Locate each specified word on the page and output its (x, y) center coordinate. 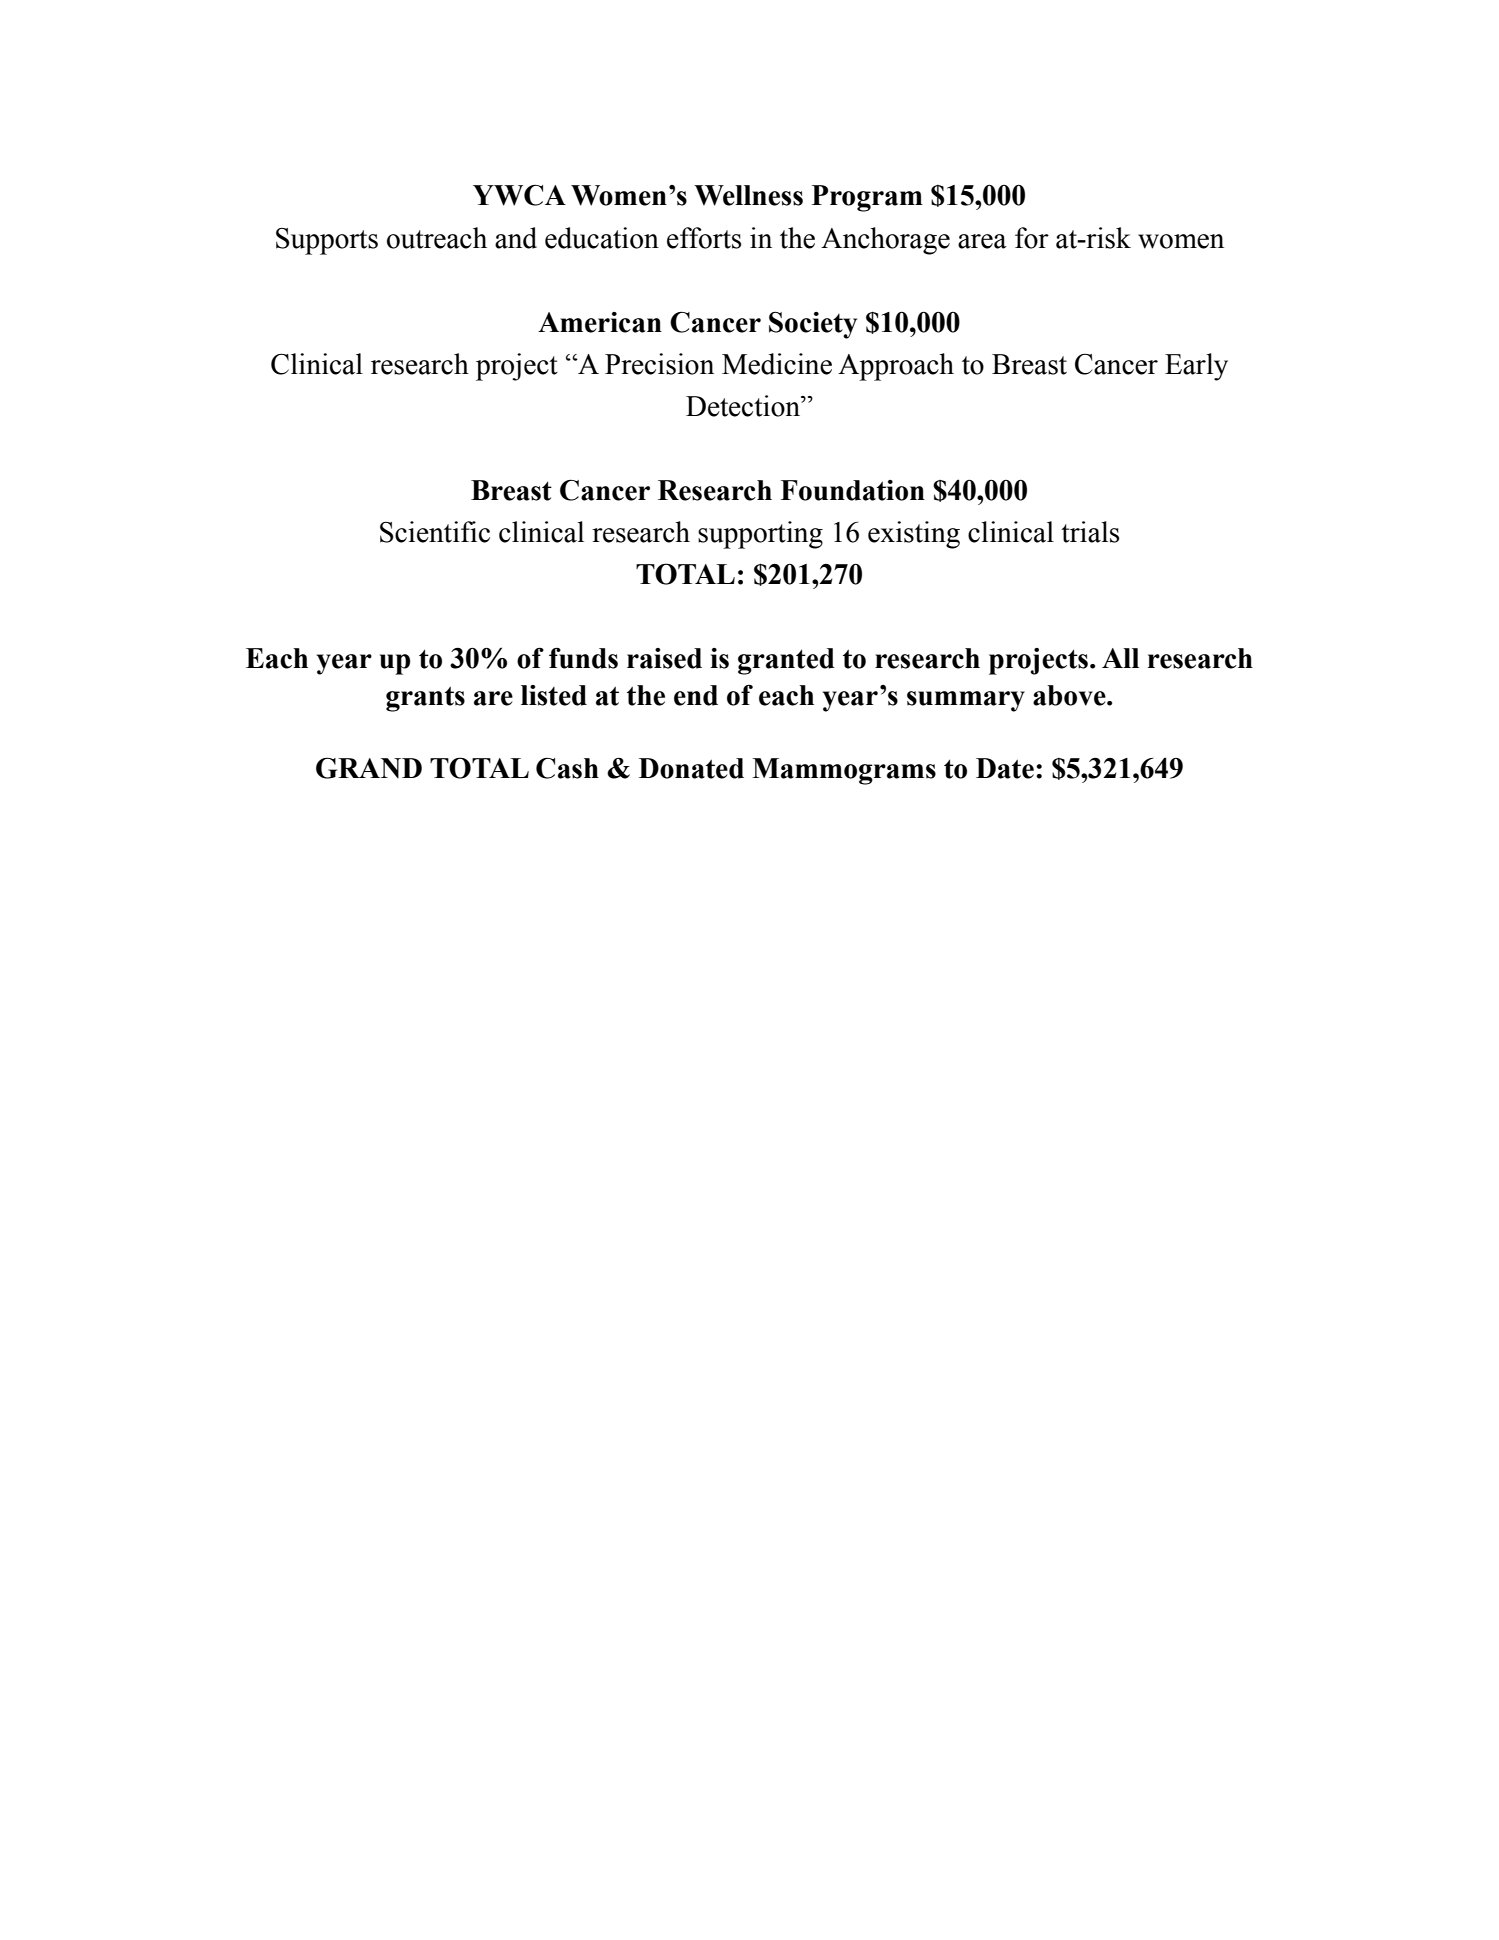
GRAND (369, 768)
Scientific (435, 532)
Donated (691, 768)
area (982, 241)
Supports (327, 241)
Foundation (853, 490)
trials (1090, 532)
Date (1005, 768)
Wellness (748, 195)
